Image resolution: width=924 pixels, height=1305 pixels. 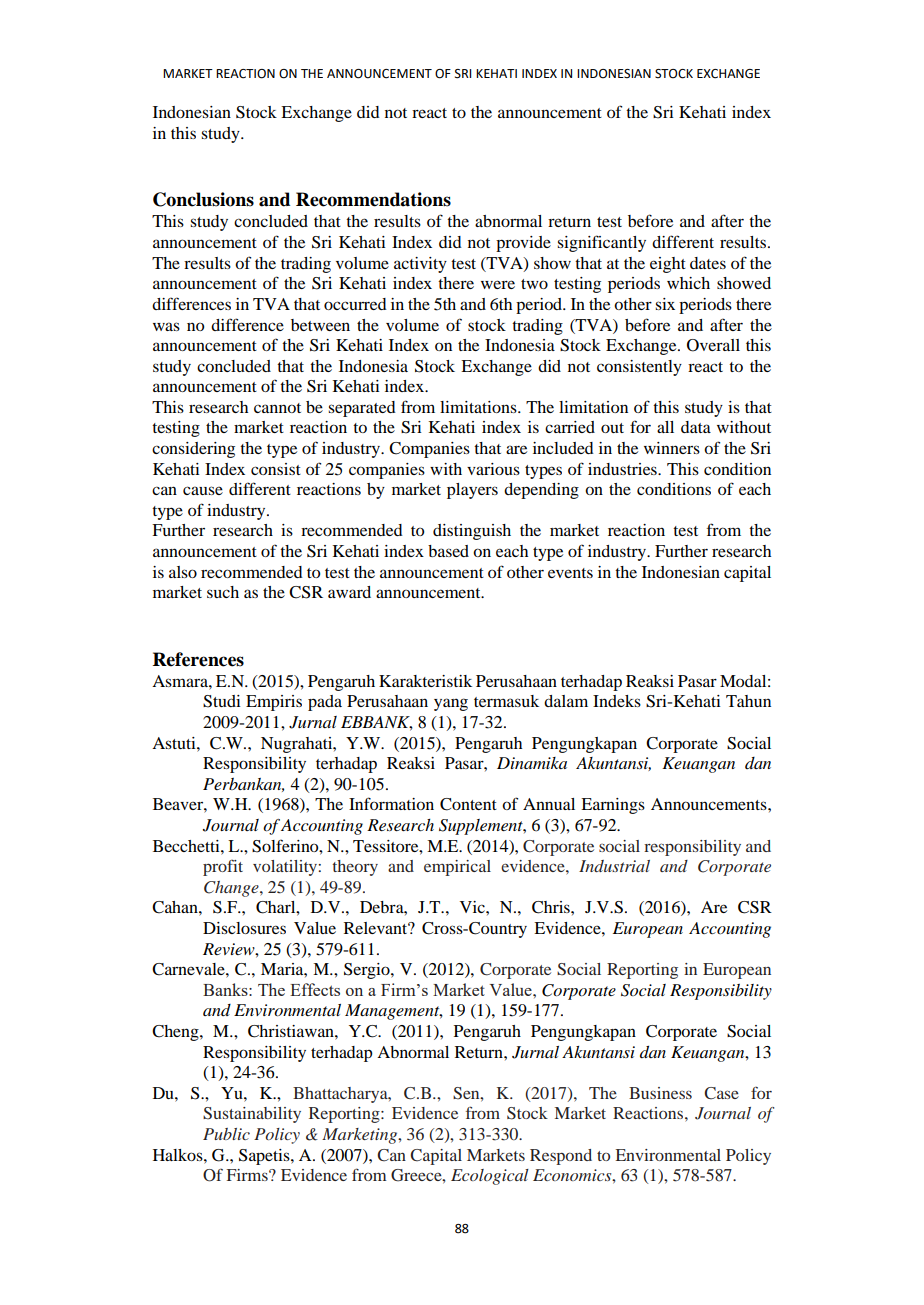 What do you see at coordinates (226, 1134) in the page?
I see `Public` at bounding box center [226, 1134].
